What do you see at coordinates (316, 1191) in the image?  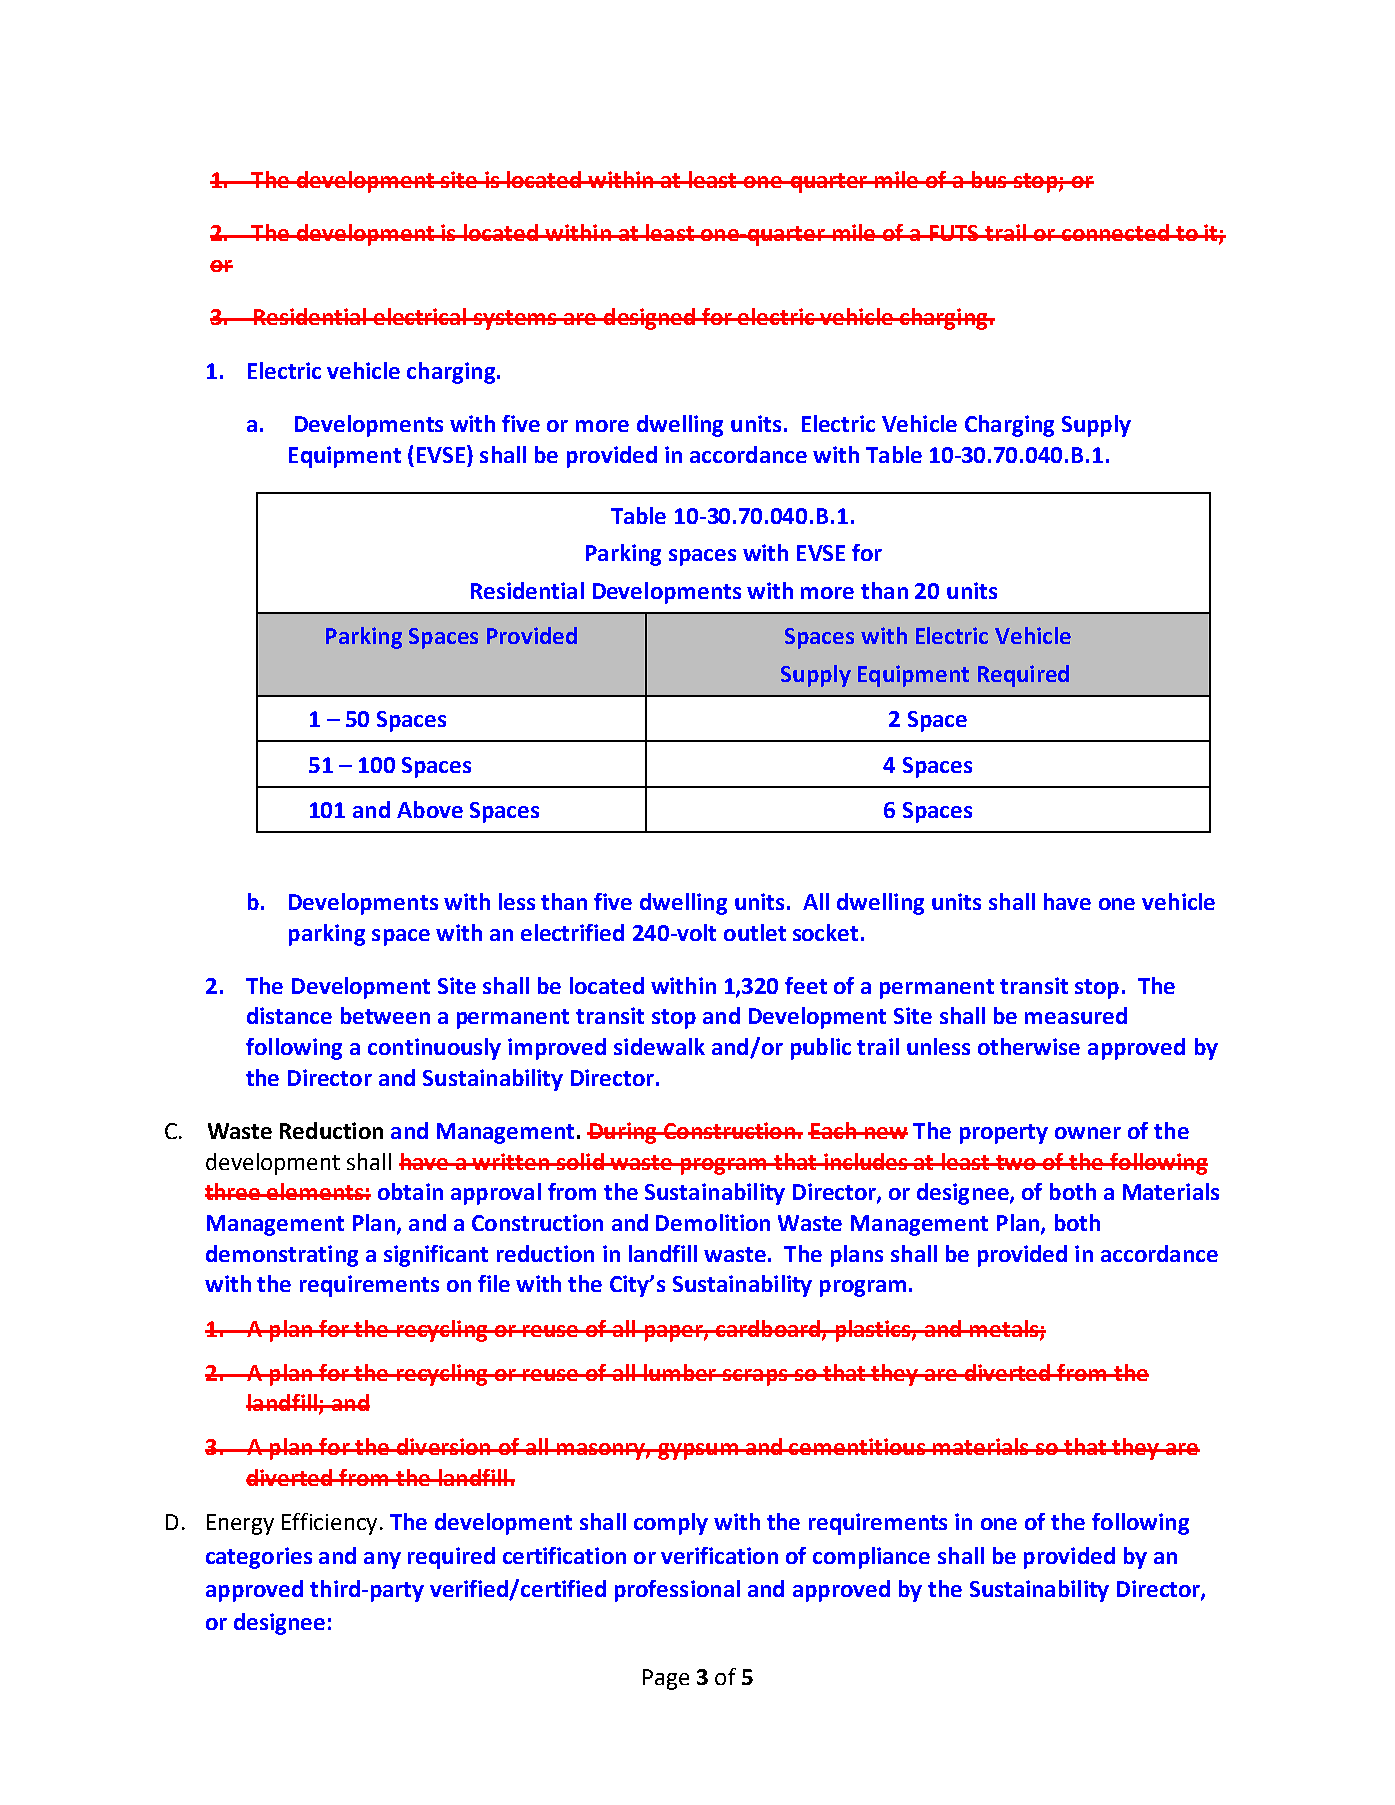 I see `elements` at bounding box center [316, 1191].
